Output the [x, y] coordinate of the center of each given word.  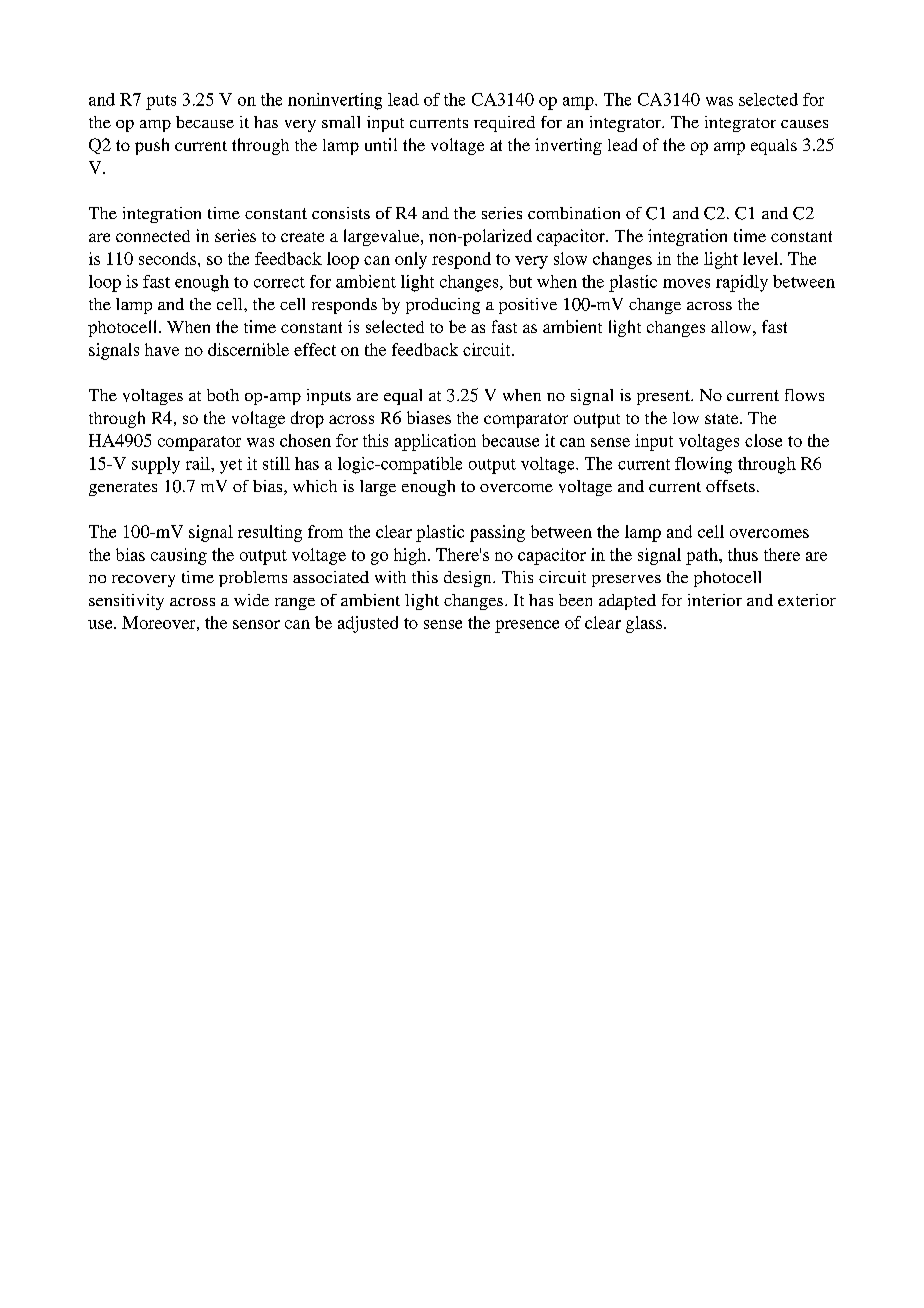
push [152, 146]
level [762, 258]
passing [497, 533]
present [664, 397]
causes [804, 124]
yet [231, 466]
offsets [730, 486]
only [411, 260]
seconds [169, 258]
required [504, 124]
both [223, 395]
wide [251, 600]
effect [315, 349]
